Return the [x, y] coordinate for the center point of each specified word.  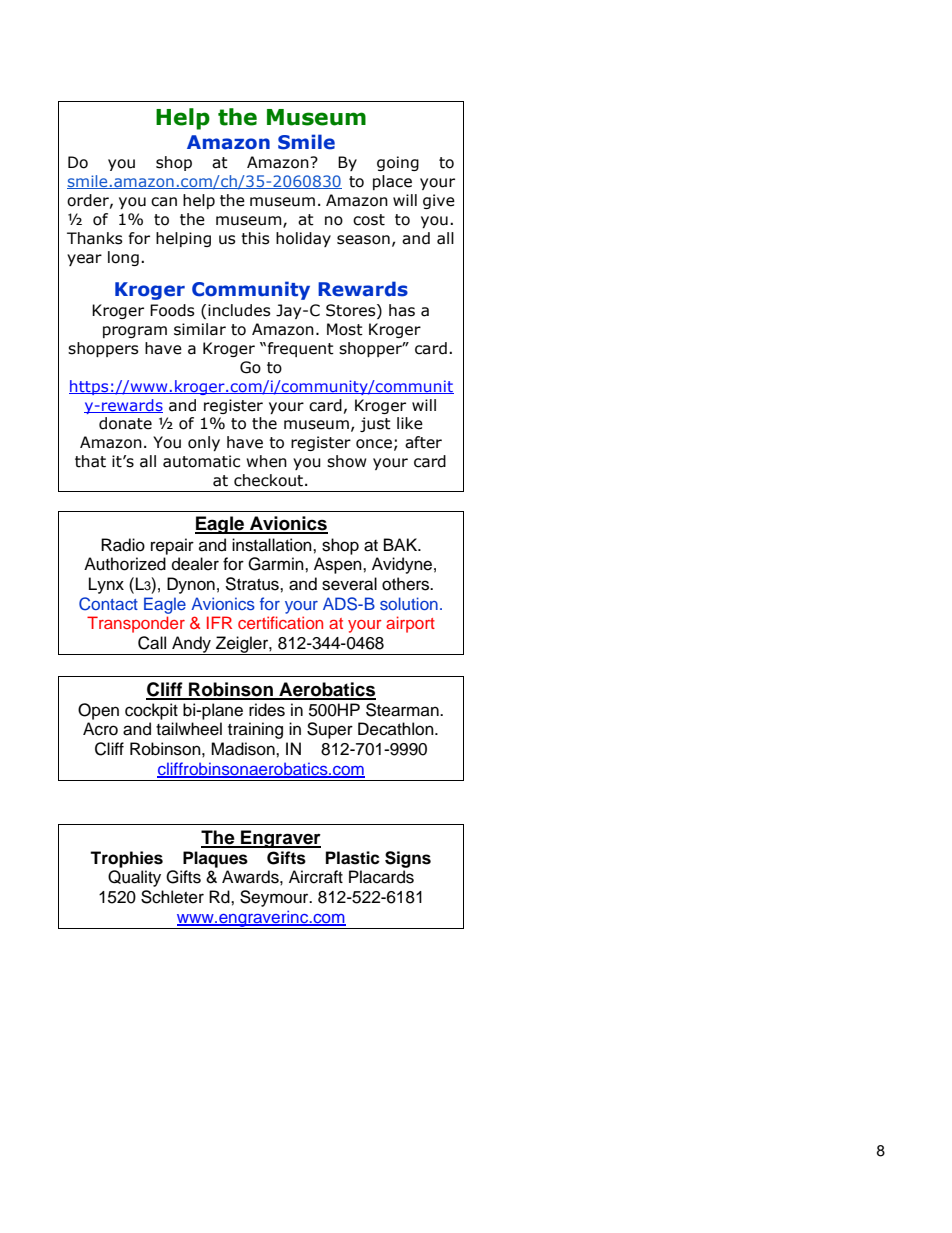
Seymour [275, 898]
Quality [134, 878]
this [255, 238]
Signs [408, 859]
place [392, 182]
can [164, 202]
